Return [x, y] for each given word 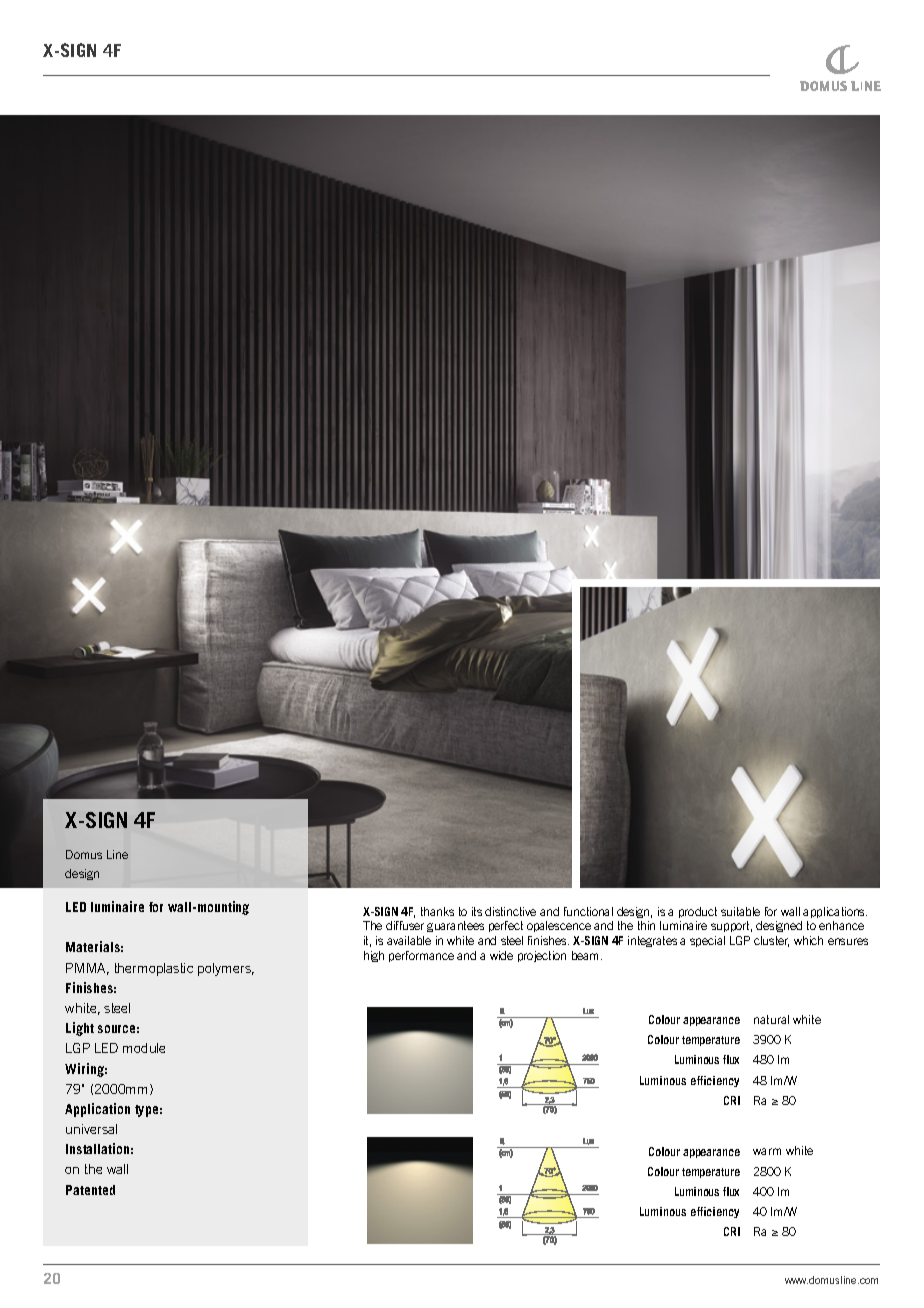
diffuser [405, 925]
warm [767, 1151]
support [731, 926]
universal [91, 1129]
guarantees [455, 926]
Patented [90, 1190]
